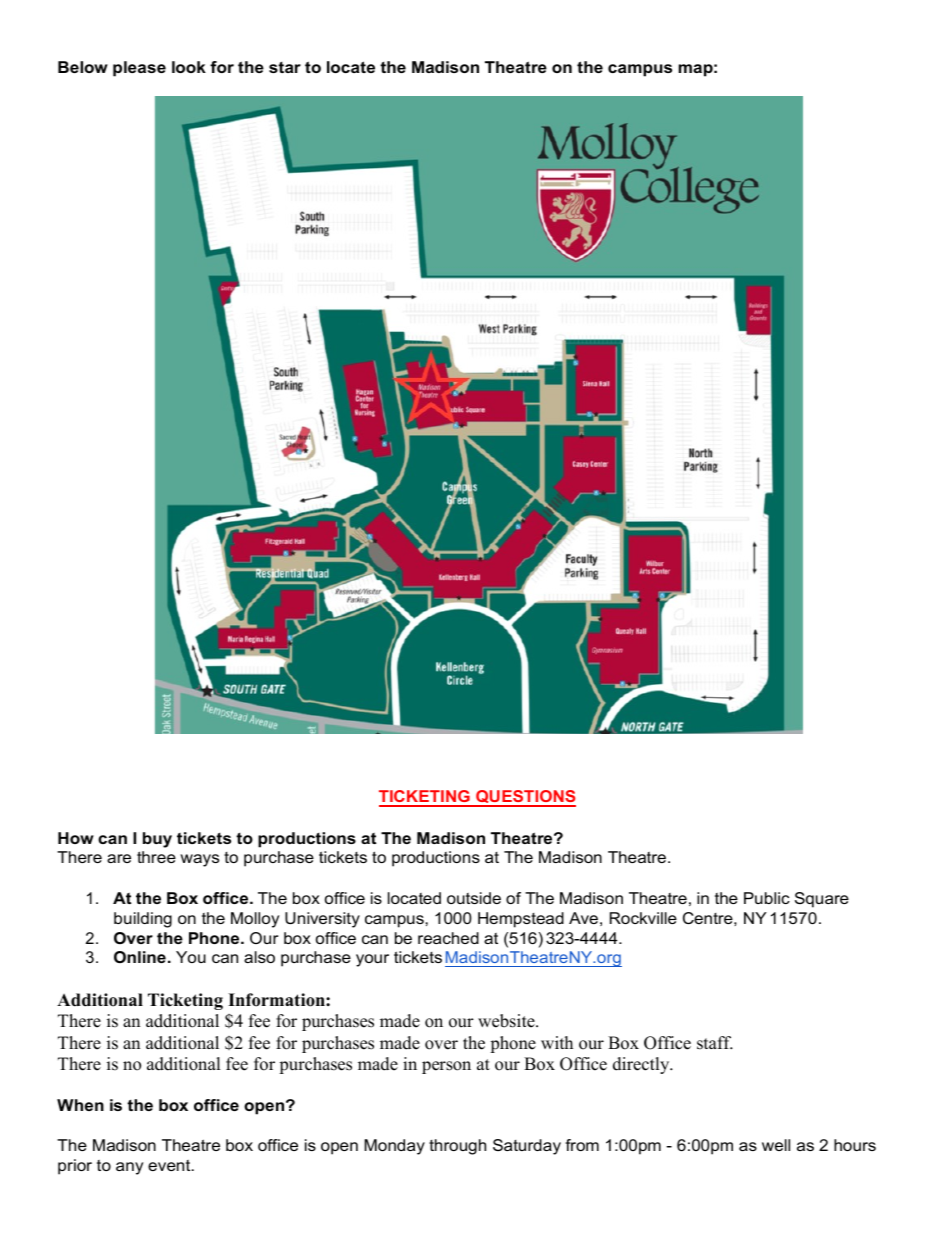 The image size is (952, 1233). Describe the element at coordinates (767, 898) in the document. I see `Public` at that location.
